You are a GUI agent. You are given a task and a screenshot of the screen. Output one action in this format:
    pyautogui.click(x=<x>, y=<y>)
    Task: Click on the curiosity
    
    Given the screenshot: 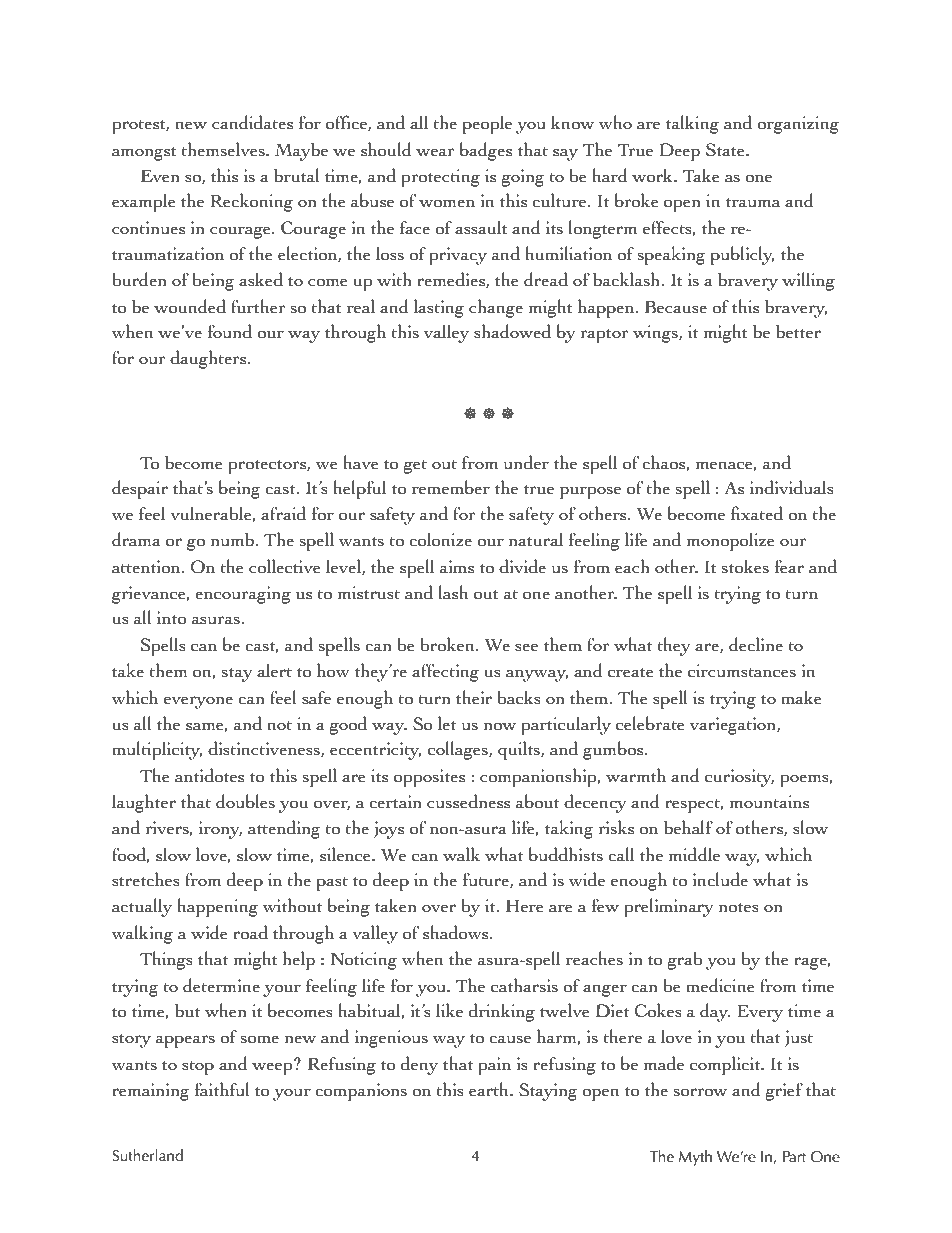 What is the action you would take?
    pyautogui.click(x=739, y=778)
